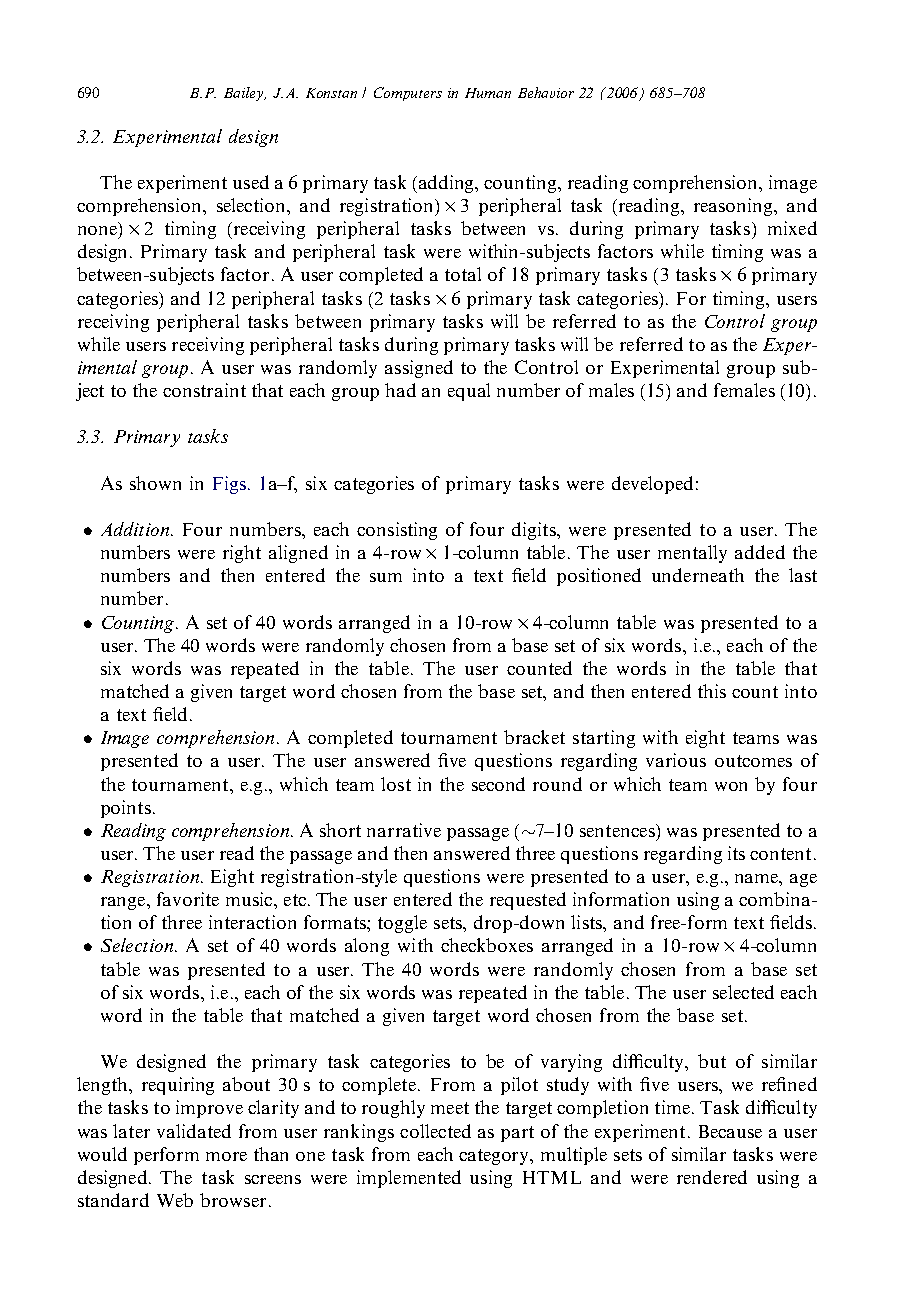  Describe the element at coordinates (386, 577) in the image. I see `sum` at that location.
